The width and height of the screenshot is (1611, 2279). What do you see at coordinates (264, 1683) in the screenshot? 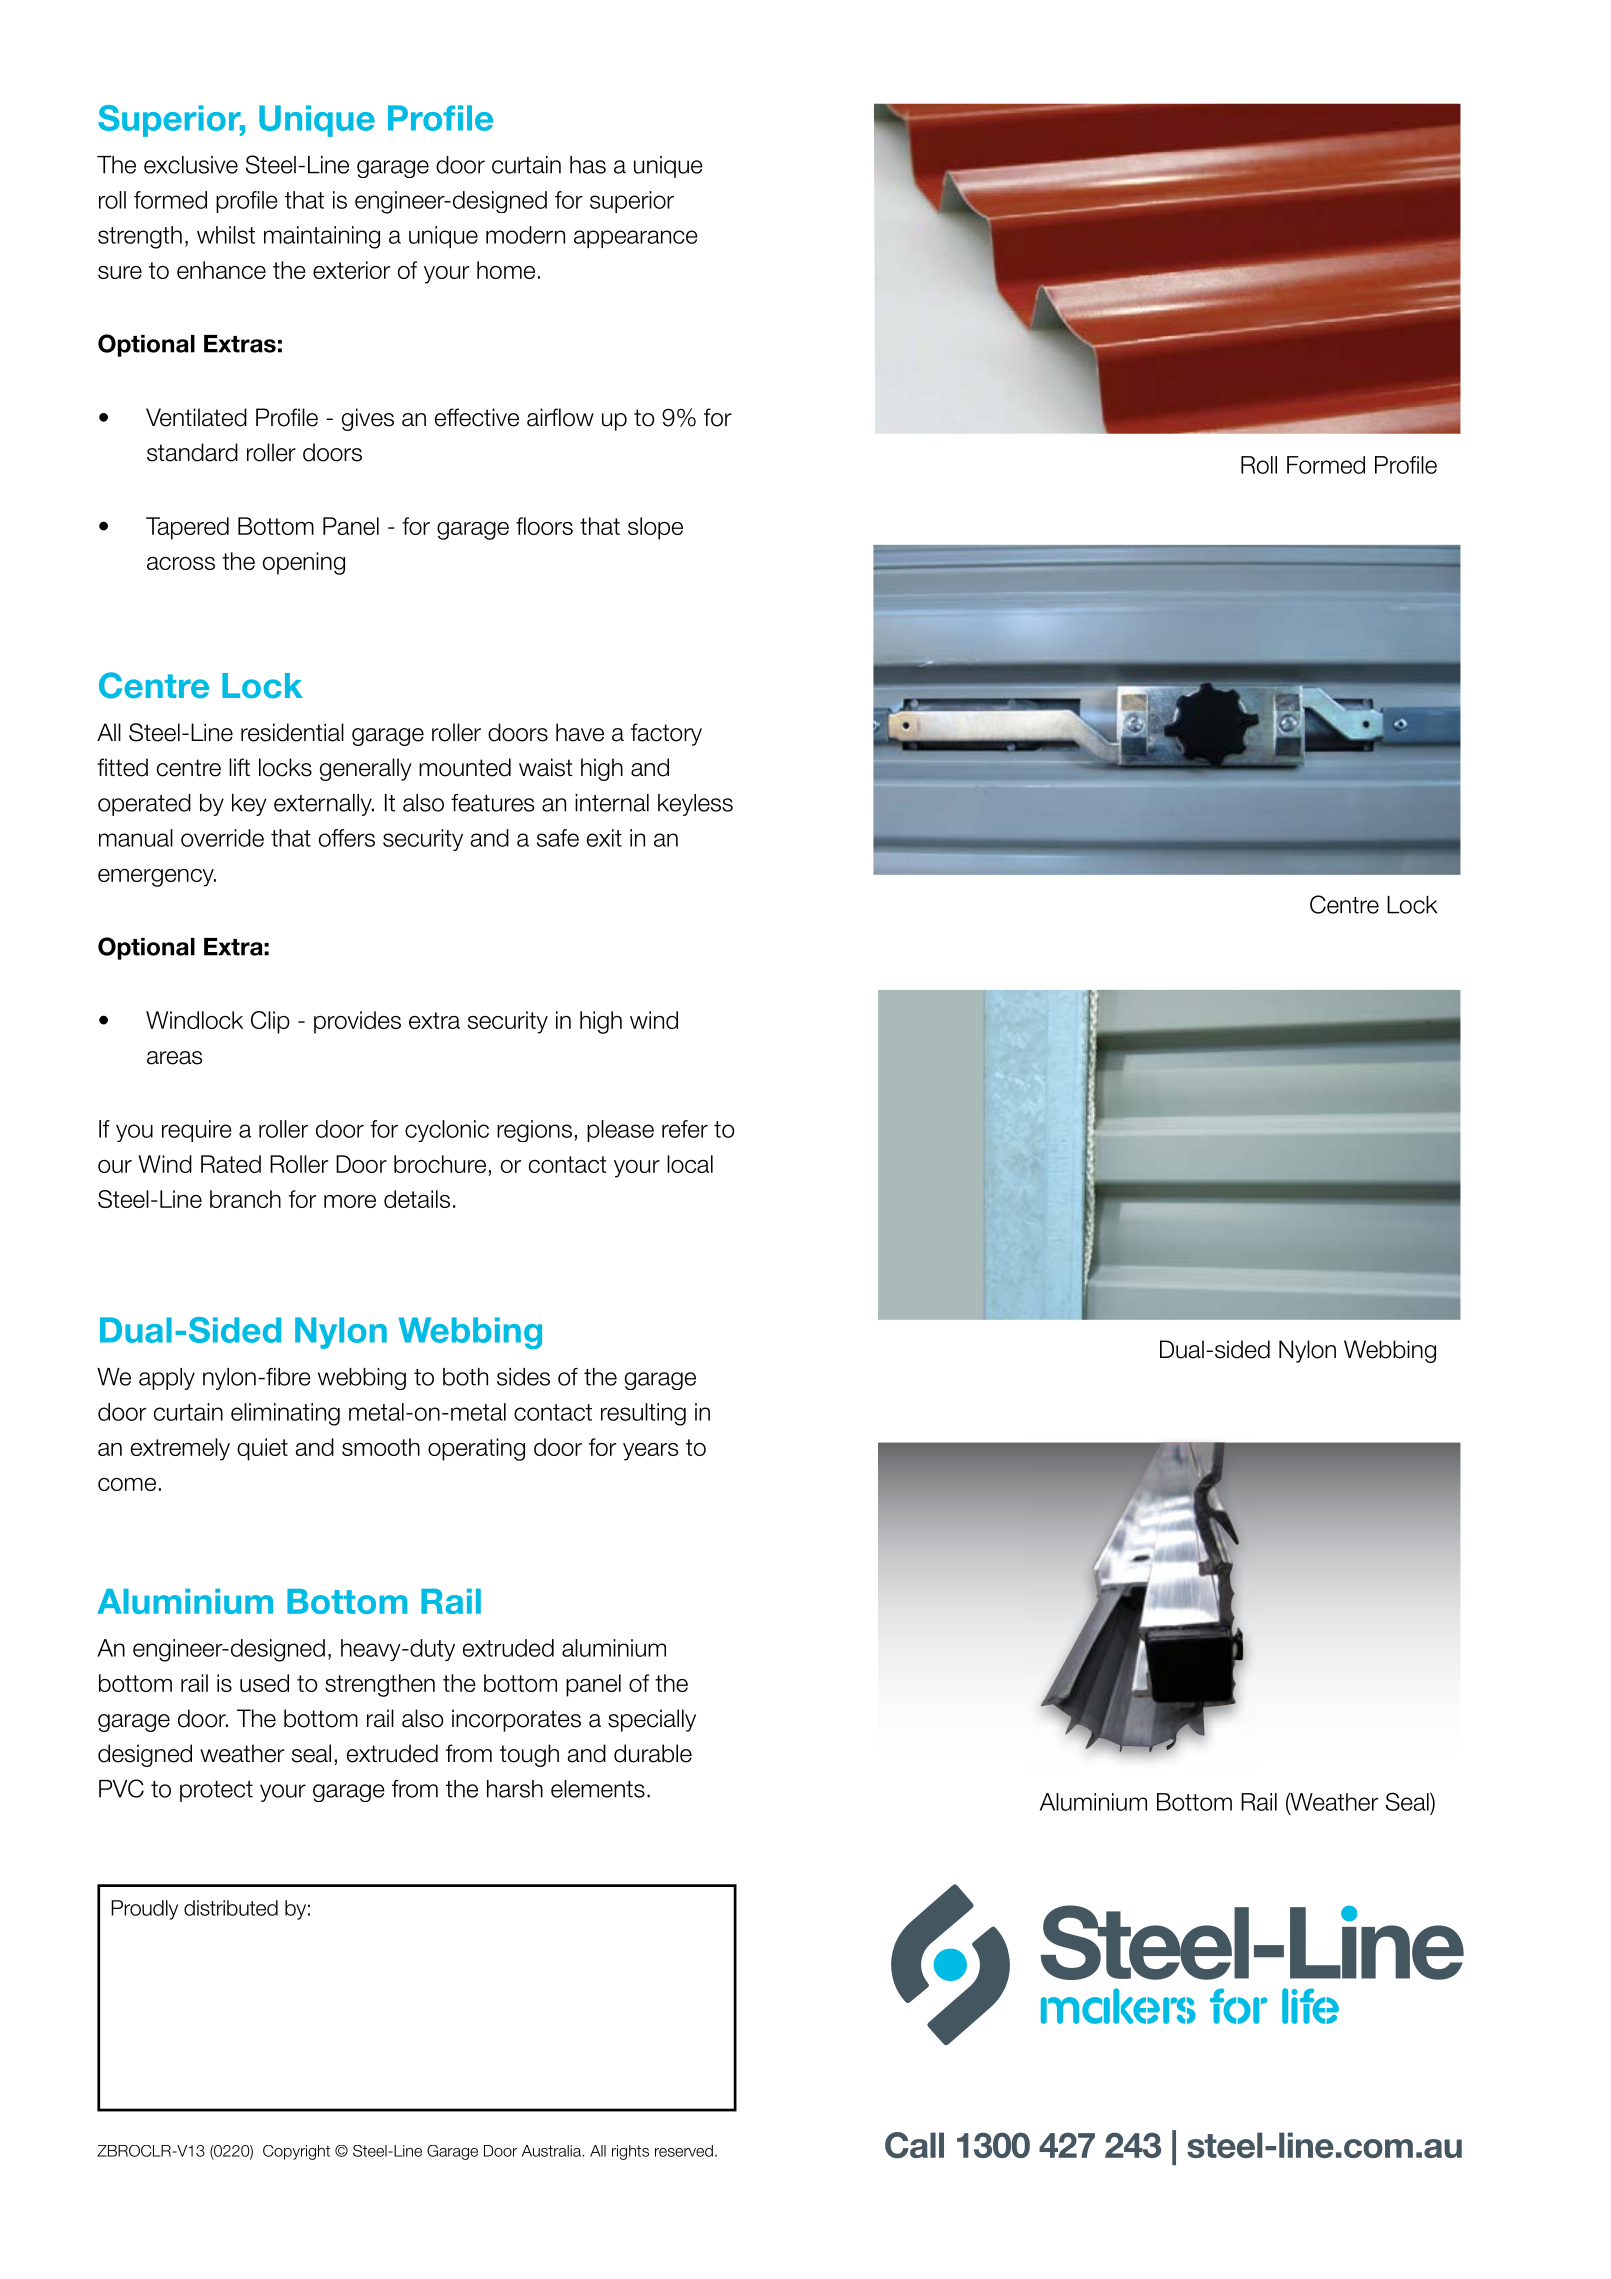
I see `used` at bounding box center [264, 1683].
